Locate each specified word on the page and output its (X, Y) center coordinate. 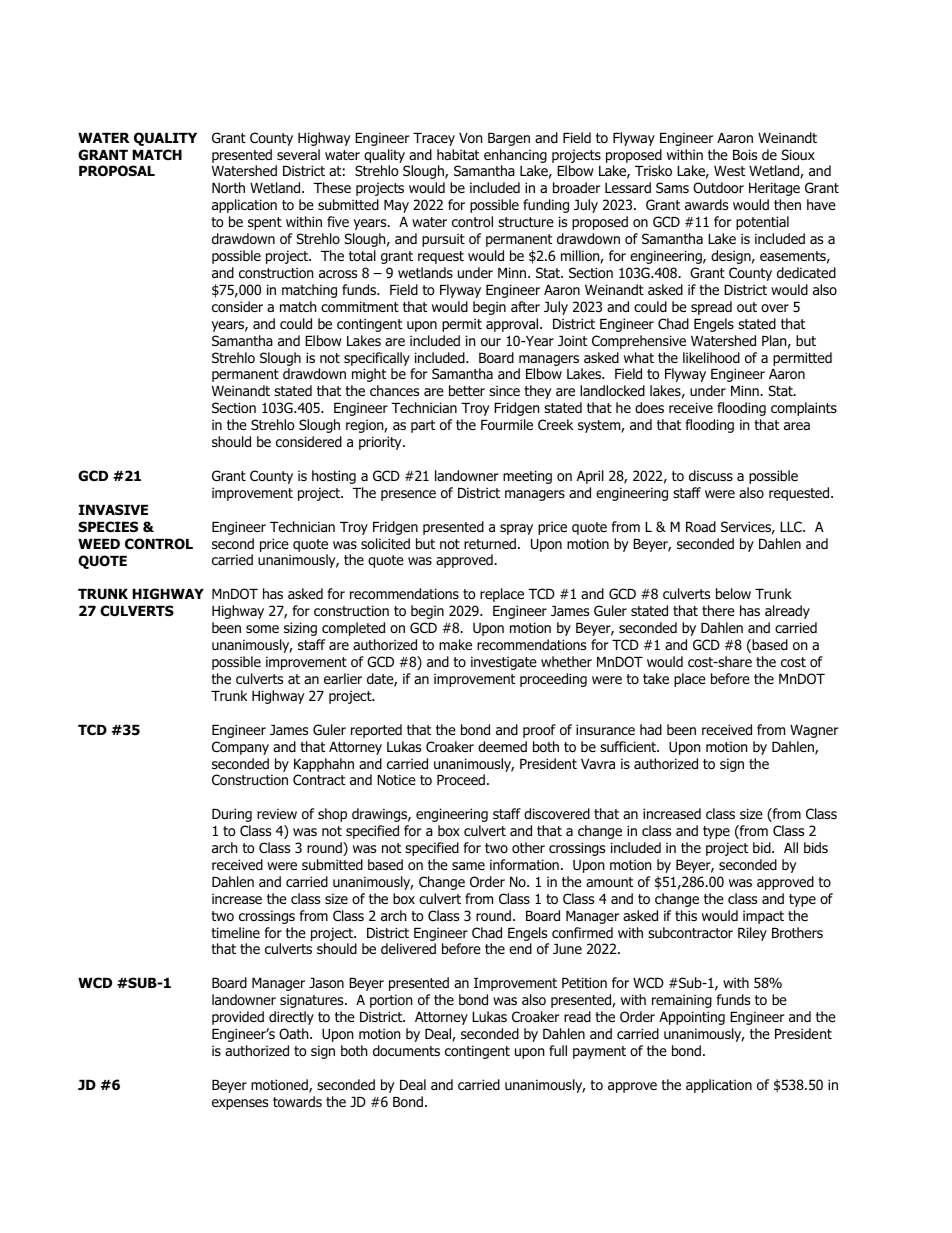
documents (406, 1050)
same (468, 866)
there (718, 610)
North (228, 188)
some (262, 629)
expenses (240, 1104)
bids (816, 847)
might (369, 375)
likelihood (711, 358)
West (729, 171)
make (455, 644)
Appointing (692, 1018)
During (232, 815)
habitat (458, 154)
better (467, 390)
